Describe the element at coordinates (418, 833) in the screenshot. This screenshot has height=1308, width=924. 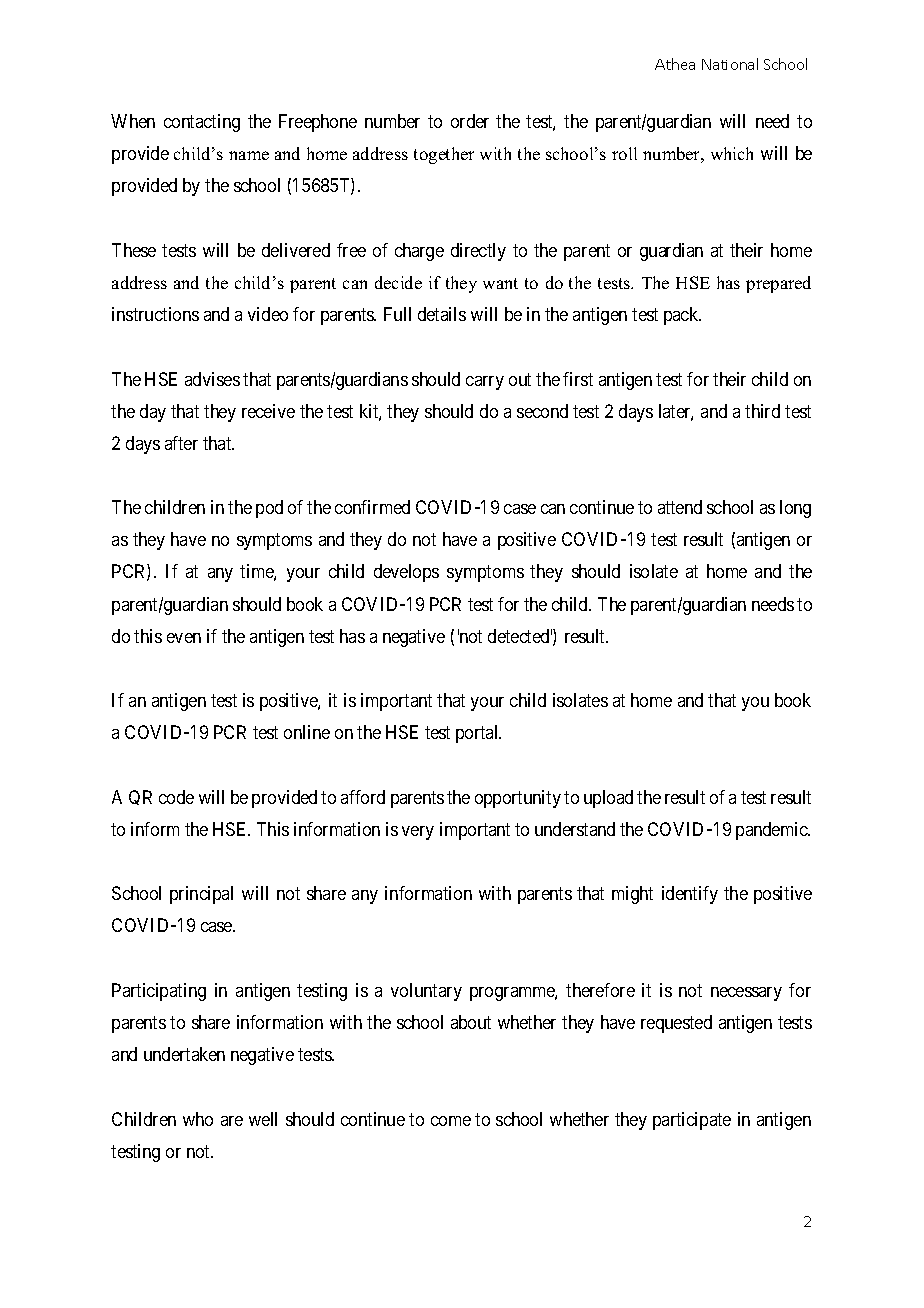
I see `very` at that location.
